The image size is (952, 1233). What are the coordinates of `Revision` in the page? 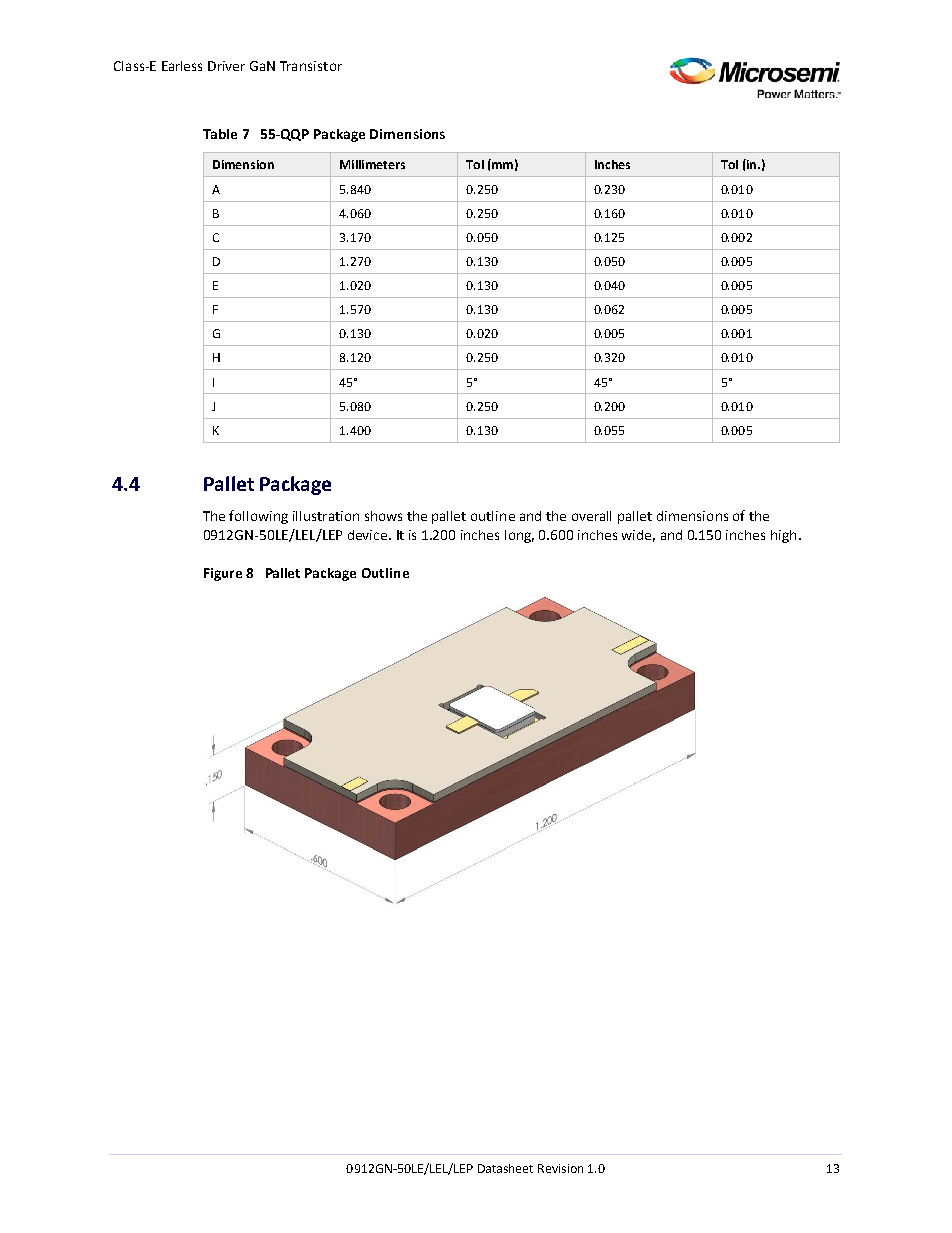 It's located at (560, 1168).
